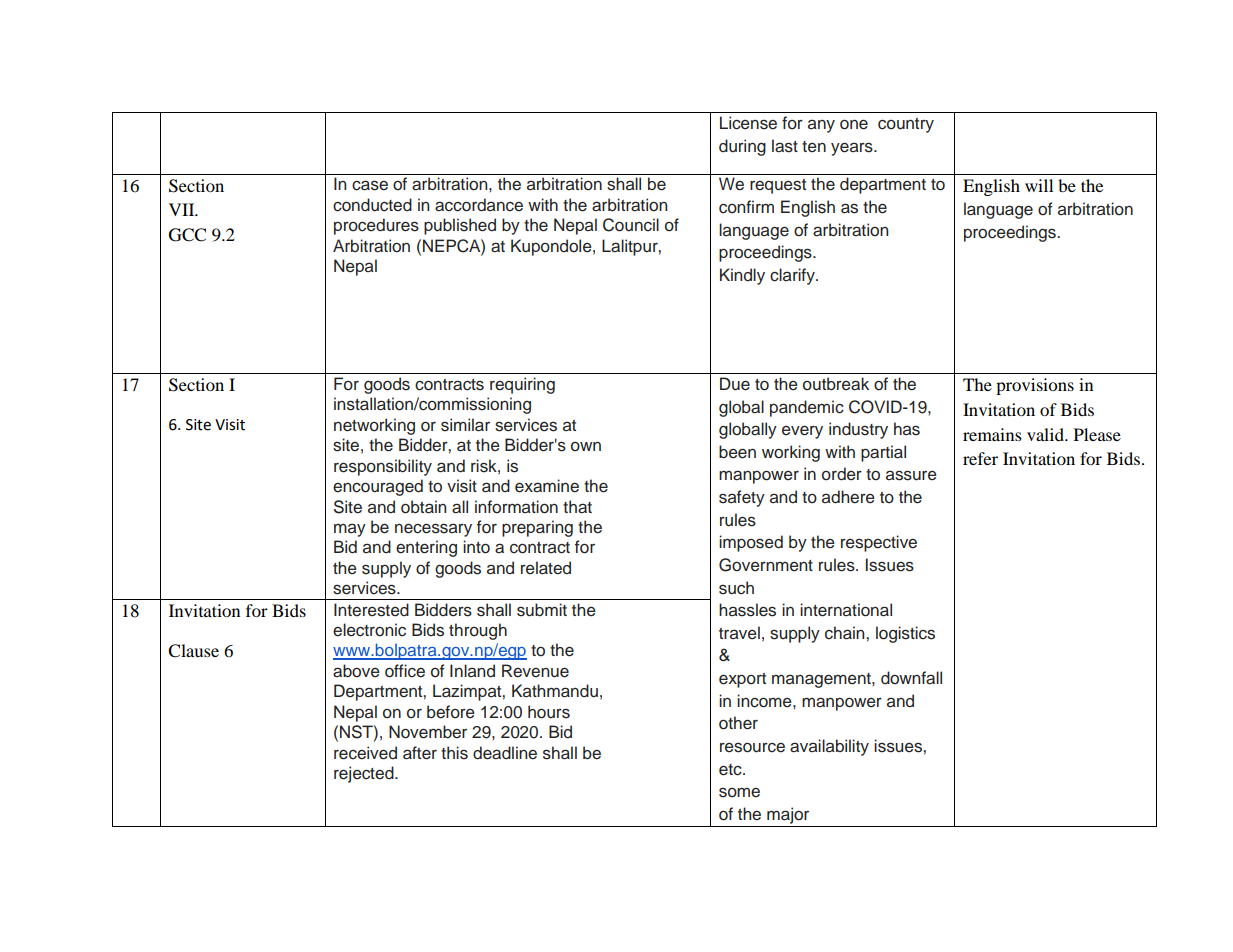 Image resolution: width=1233 pixels, height=952 pixels. What do you see at coordinates (370, 185) in the screenshot?
I see `case` at bounding box center [370, 185].
